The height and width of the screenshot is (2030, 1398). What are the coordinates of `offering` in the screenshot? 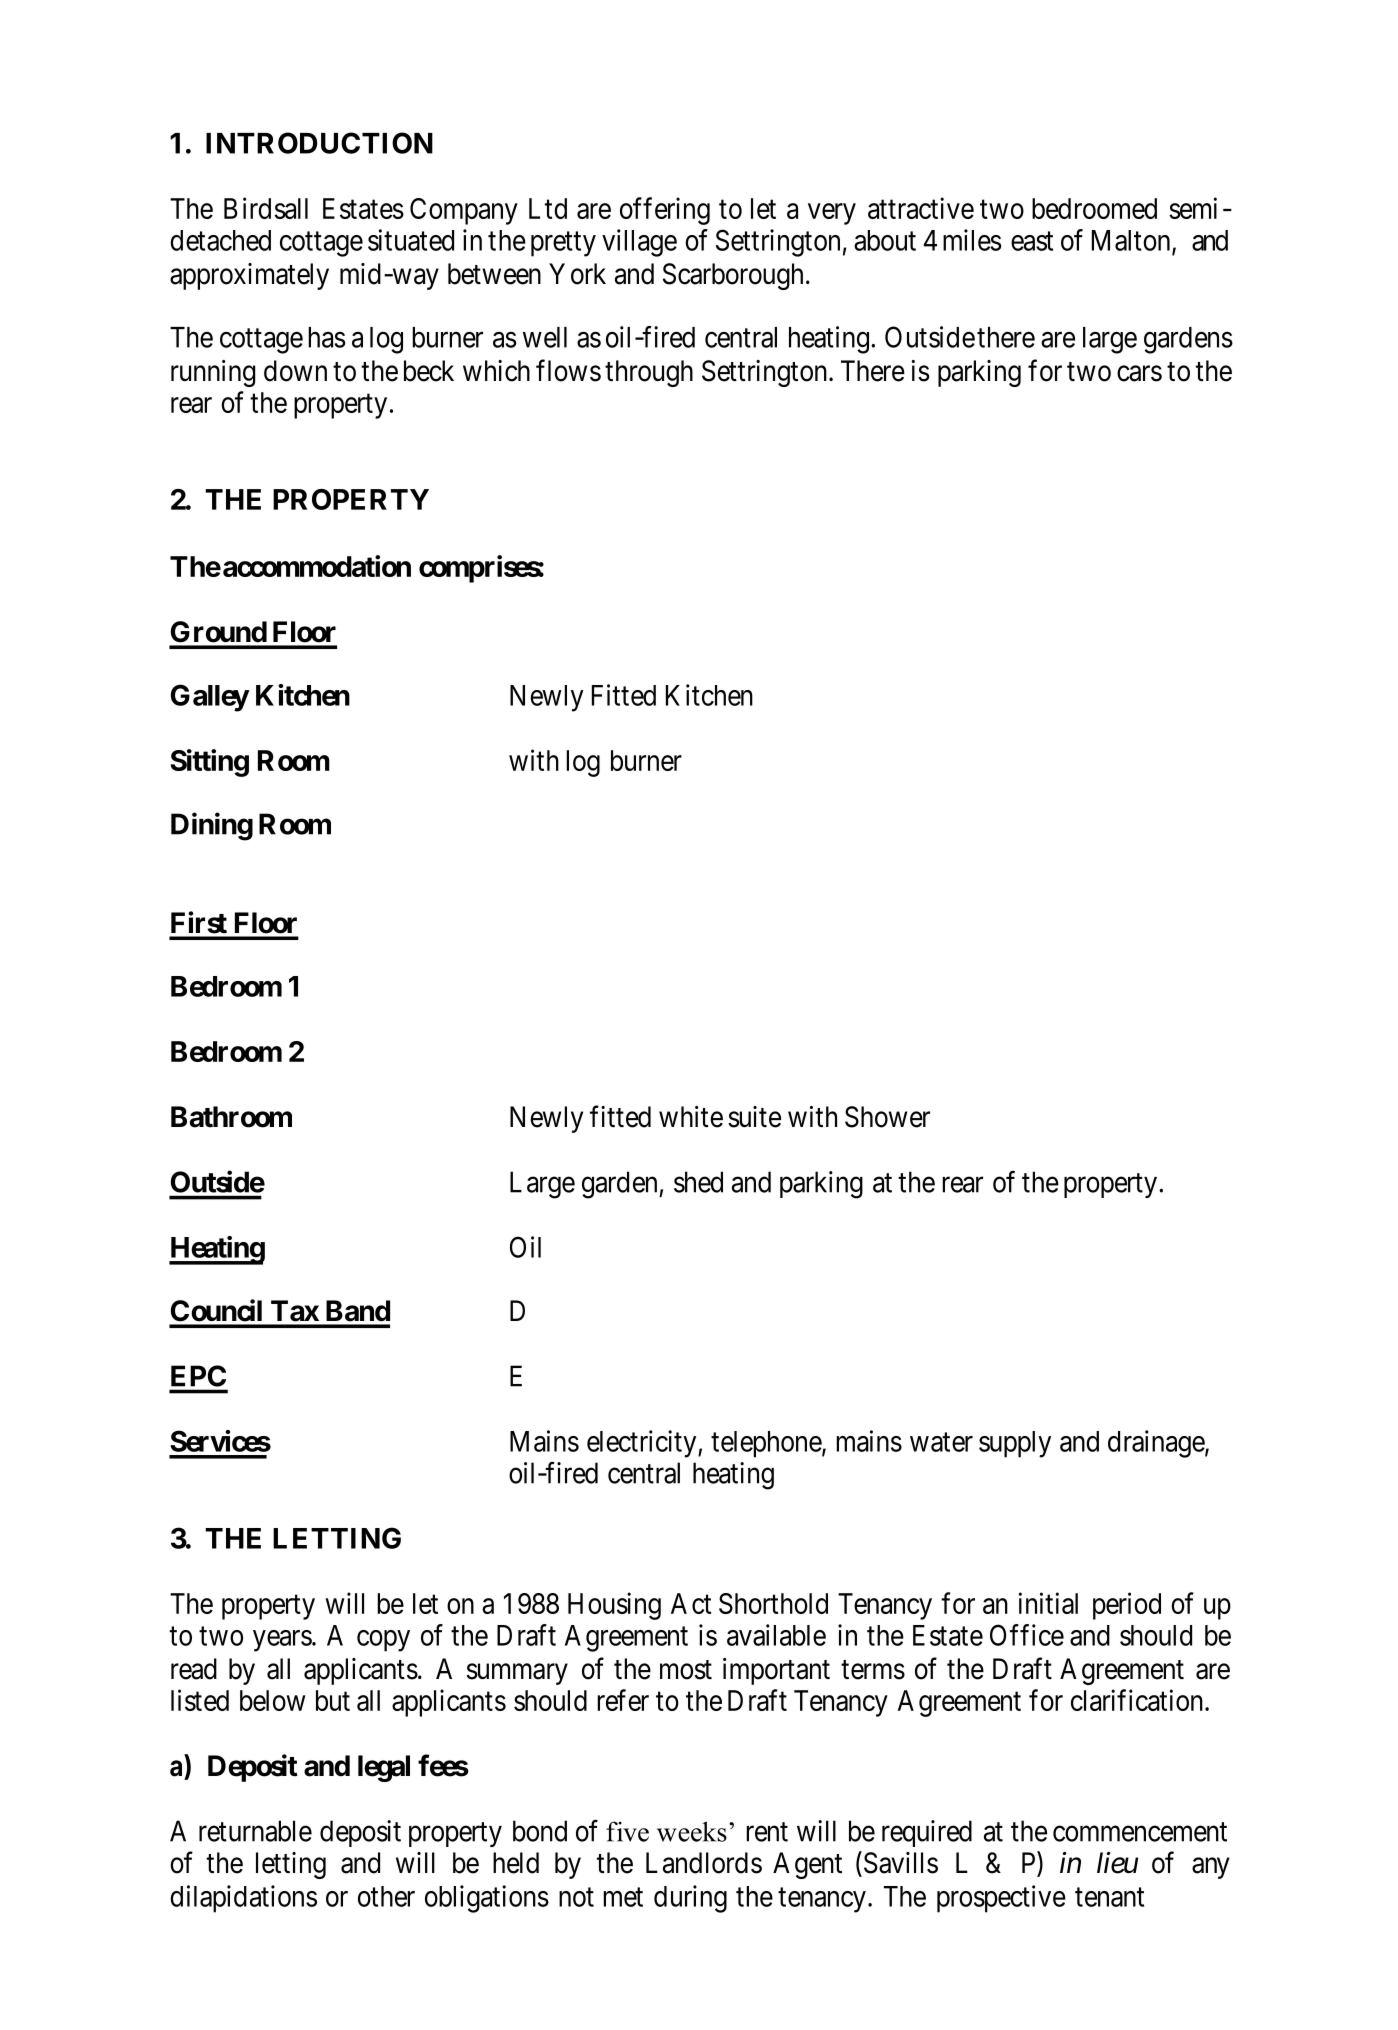 It's located at (665, 211).
